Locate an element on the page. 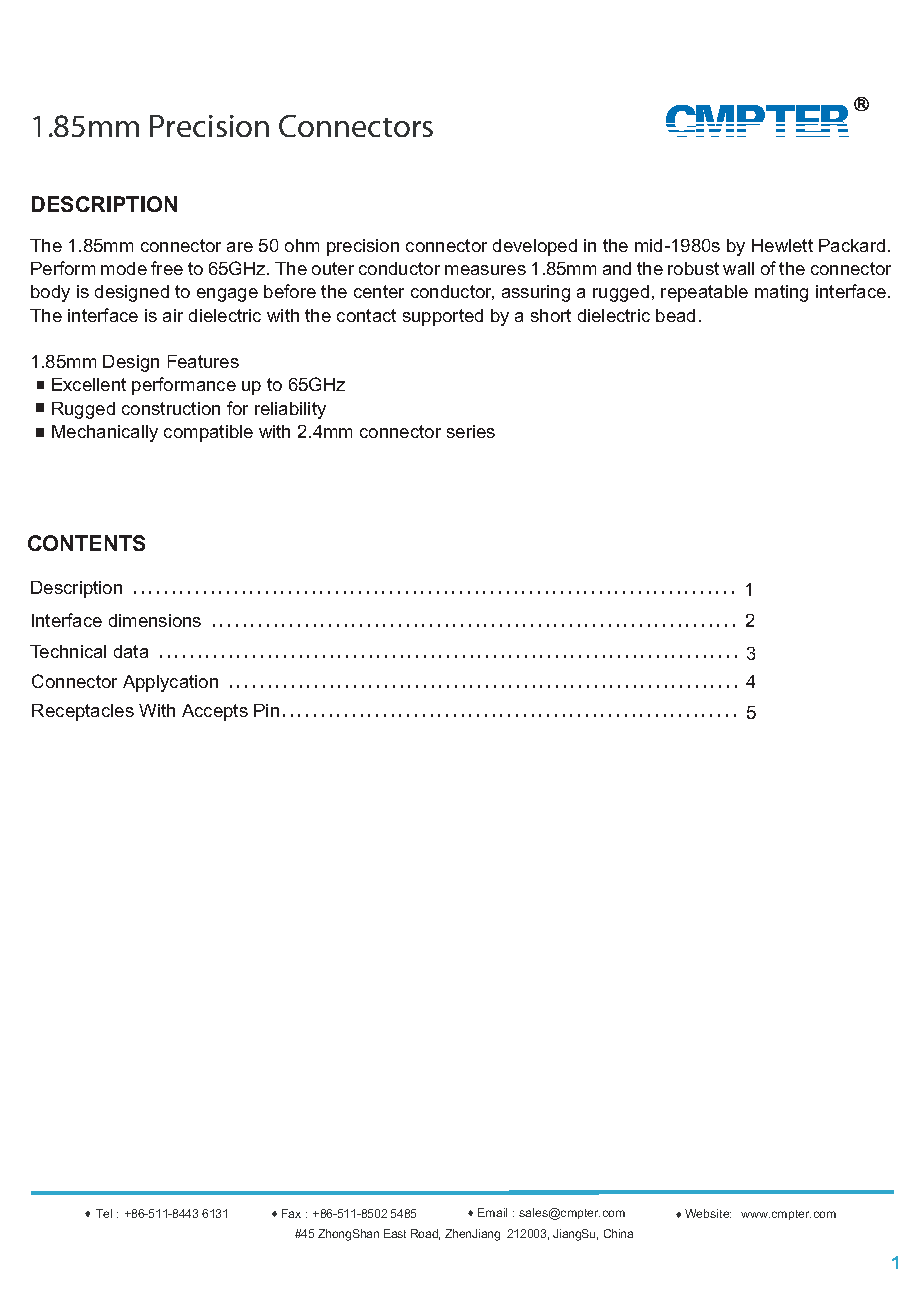  bead is located at coordinates (675, 315).
